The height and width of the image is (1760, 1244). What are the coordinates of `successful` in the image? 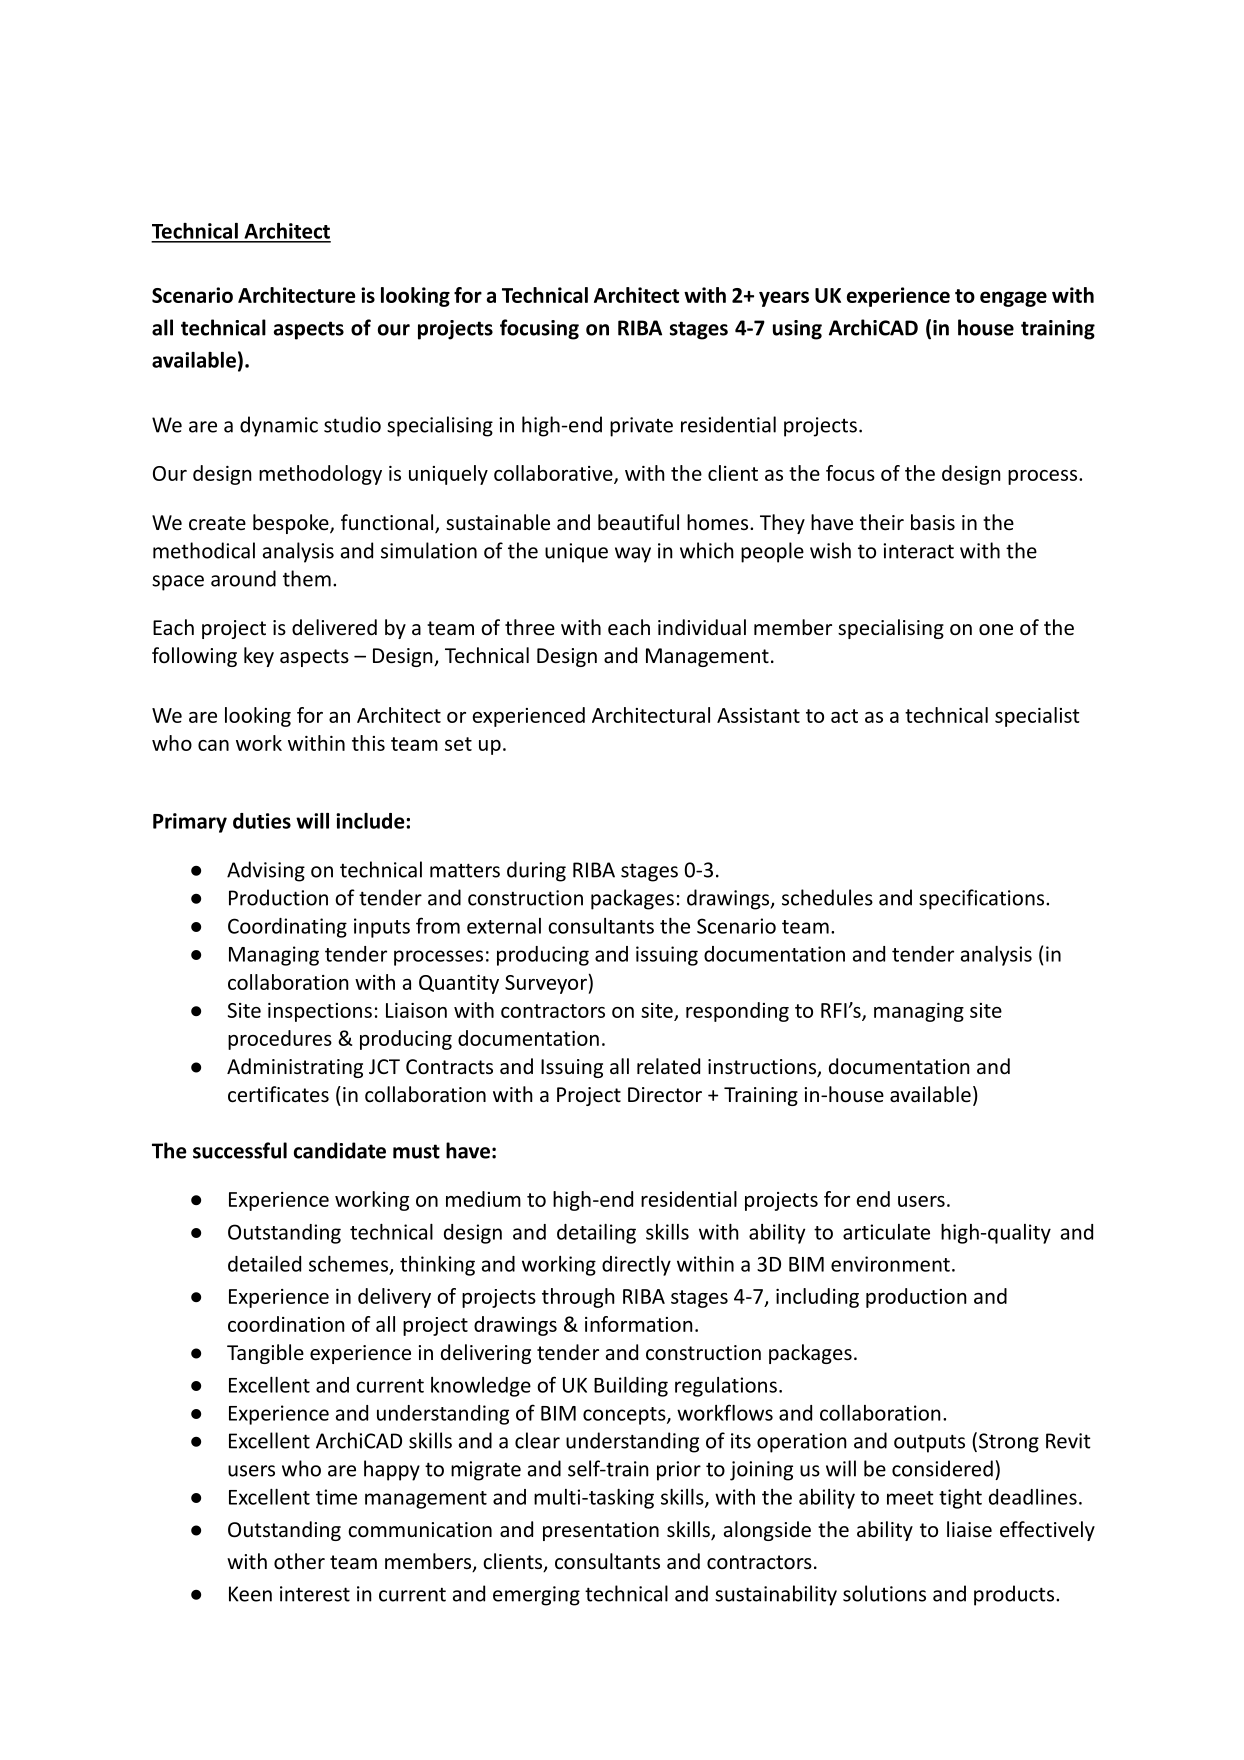 It's located at (240, 1150).
